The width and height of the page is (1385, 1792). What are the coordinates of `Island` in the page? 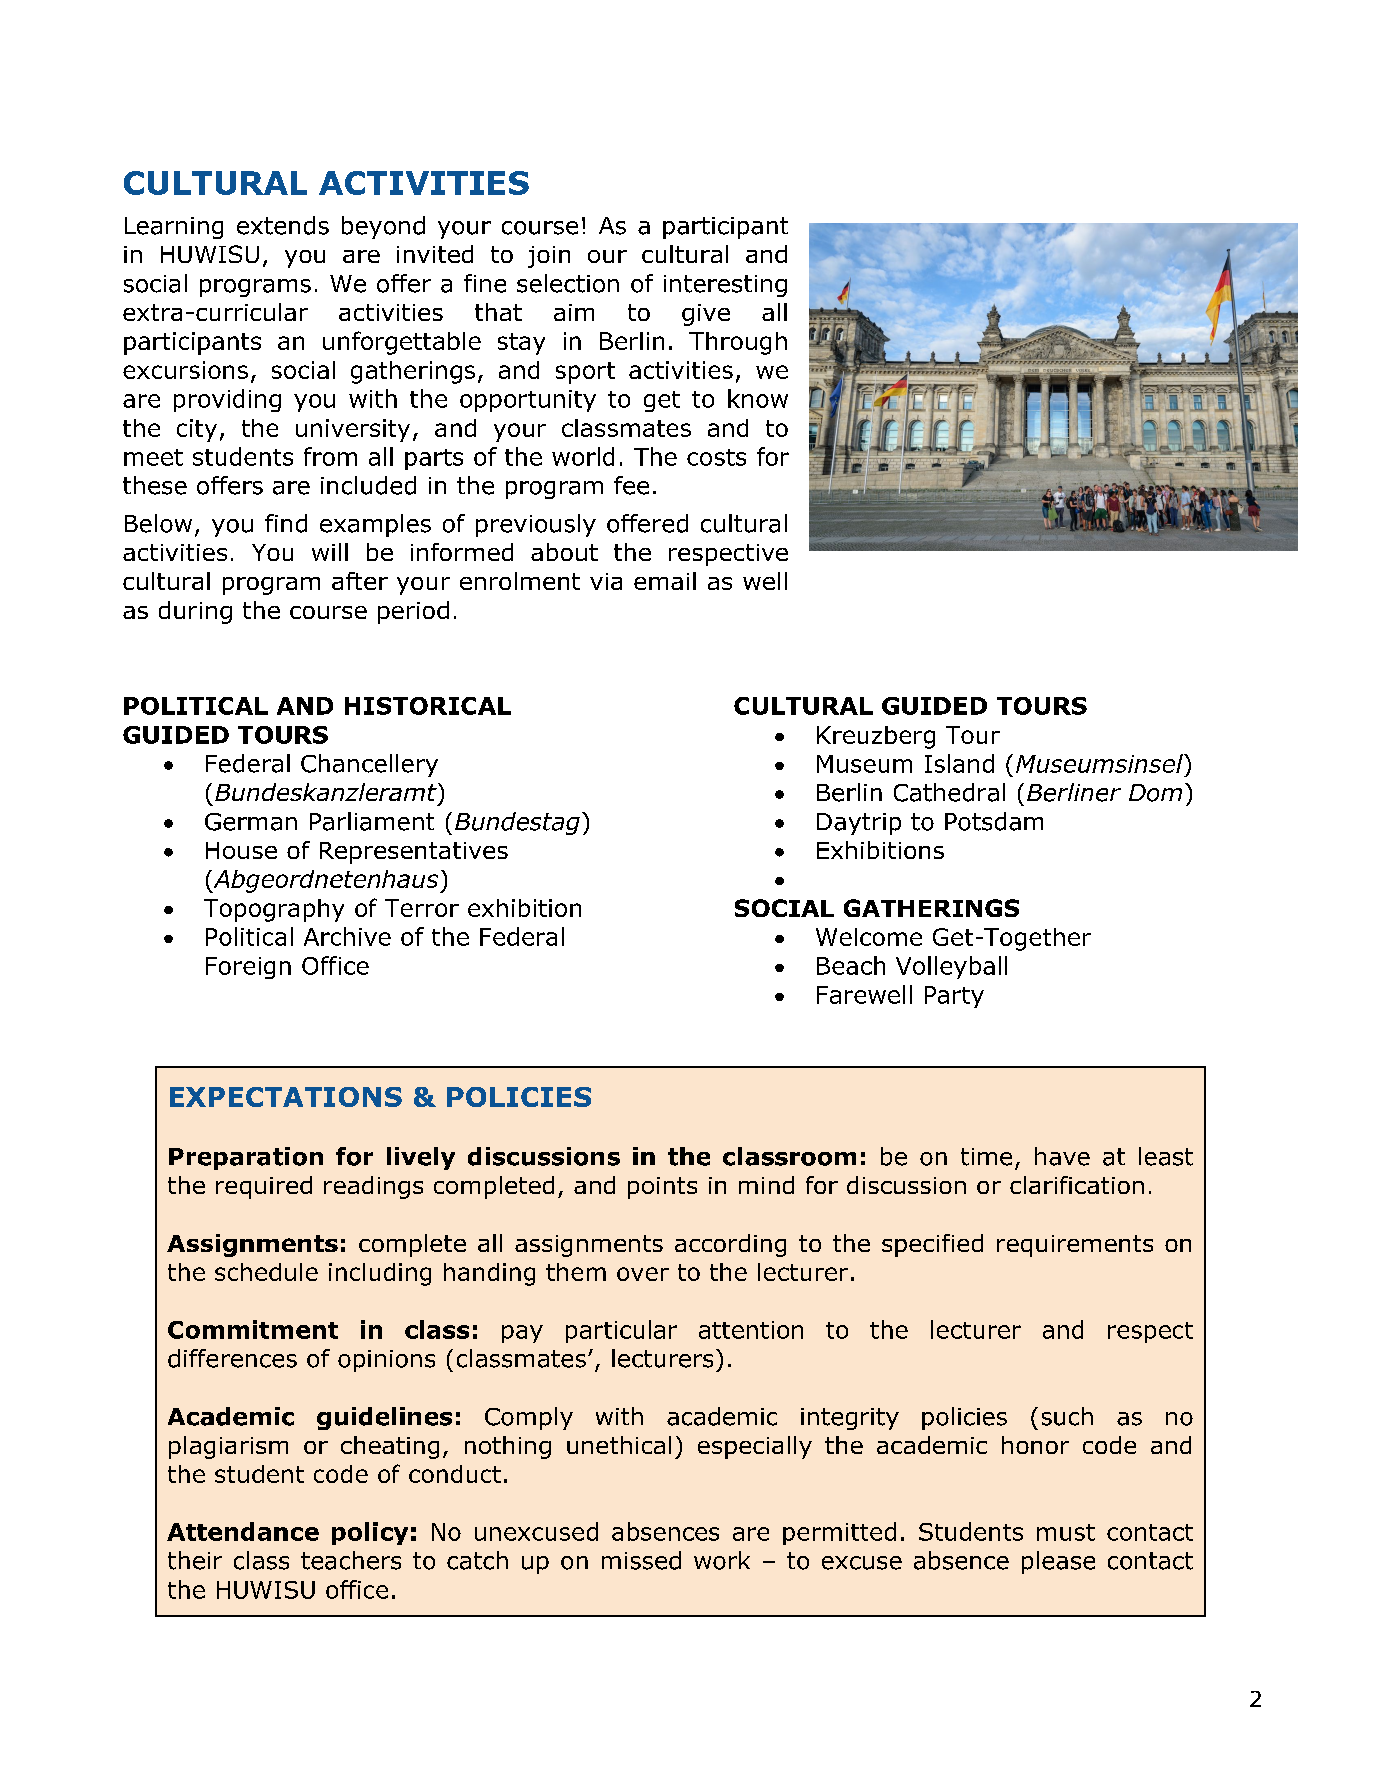 It's located at (959, 763).
